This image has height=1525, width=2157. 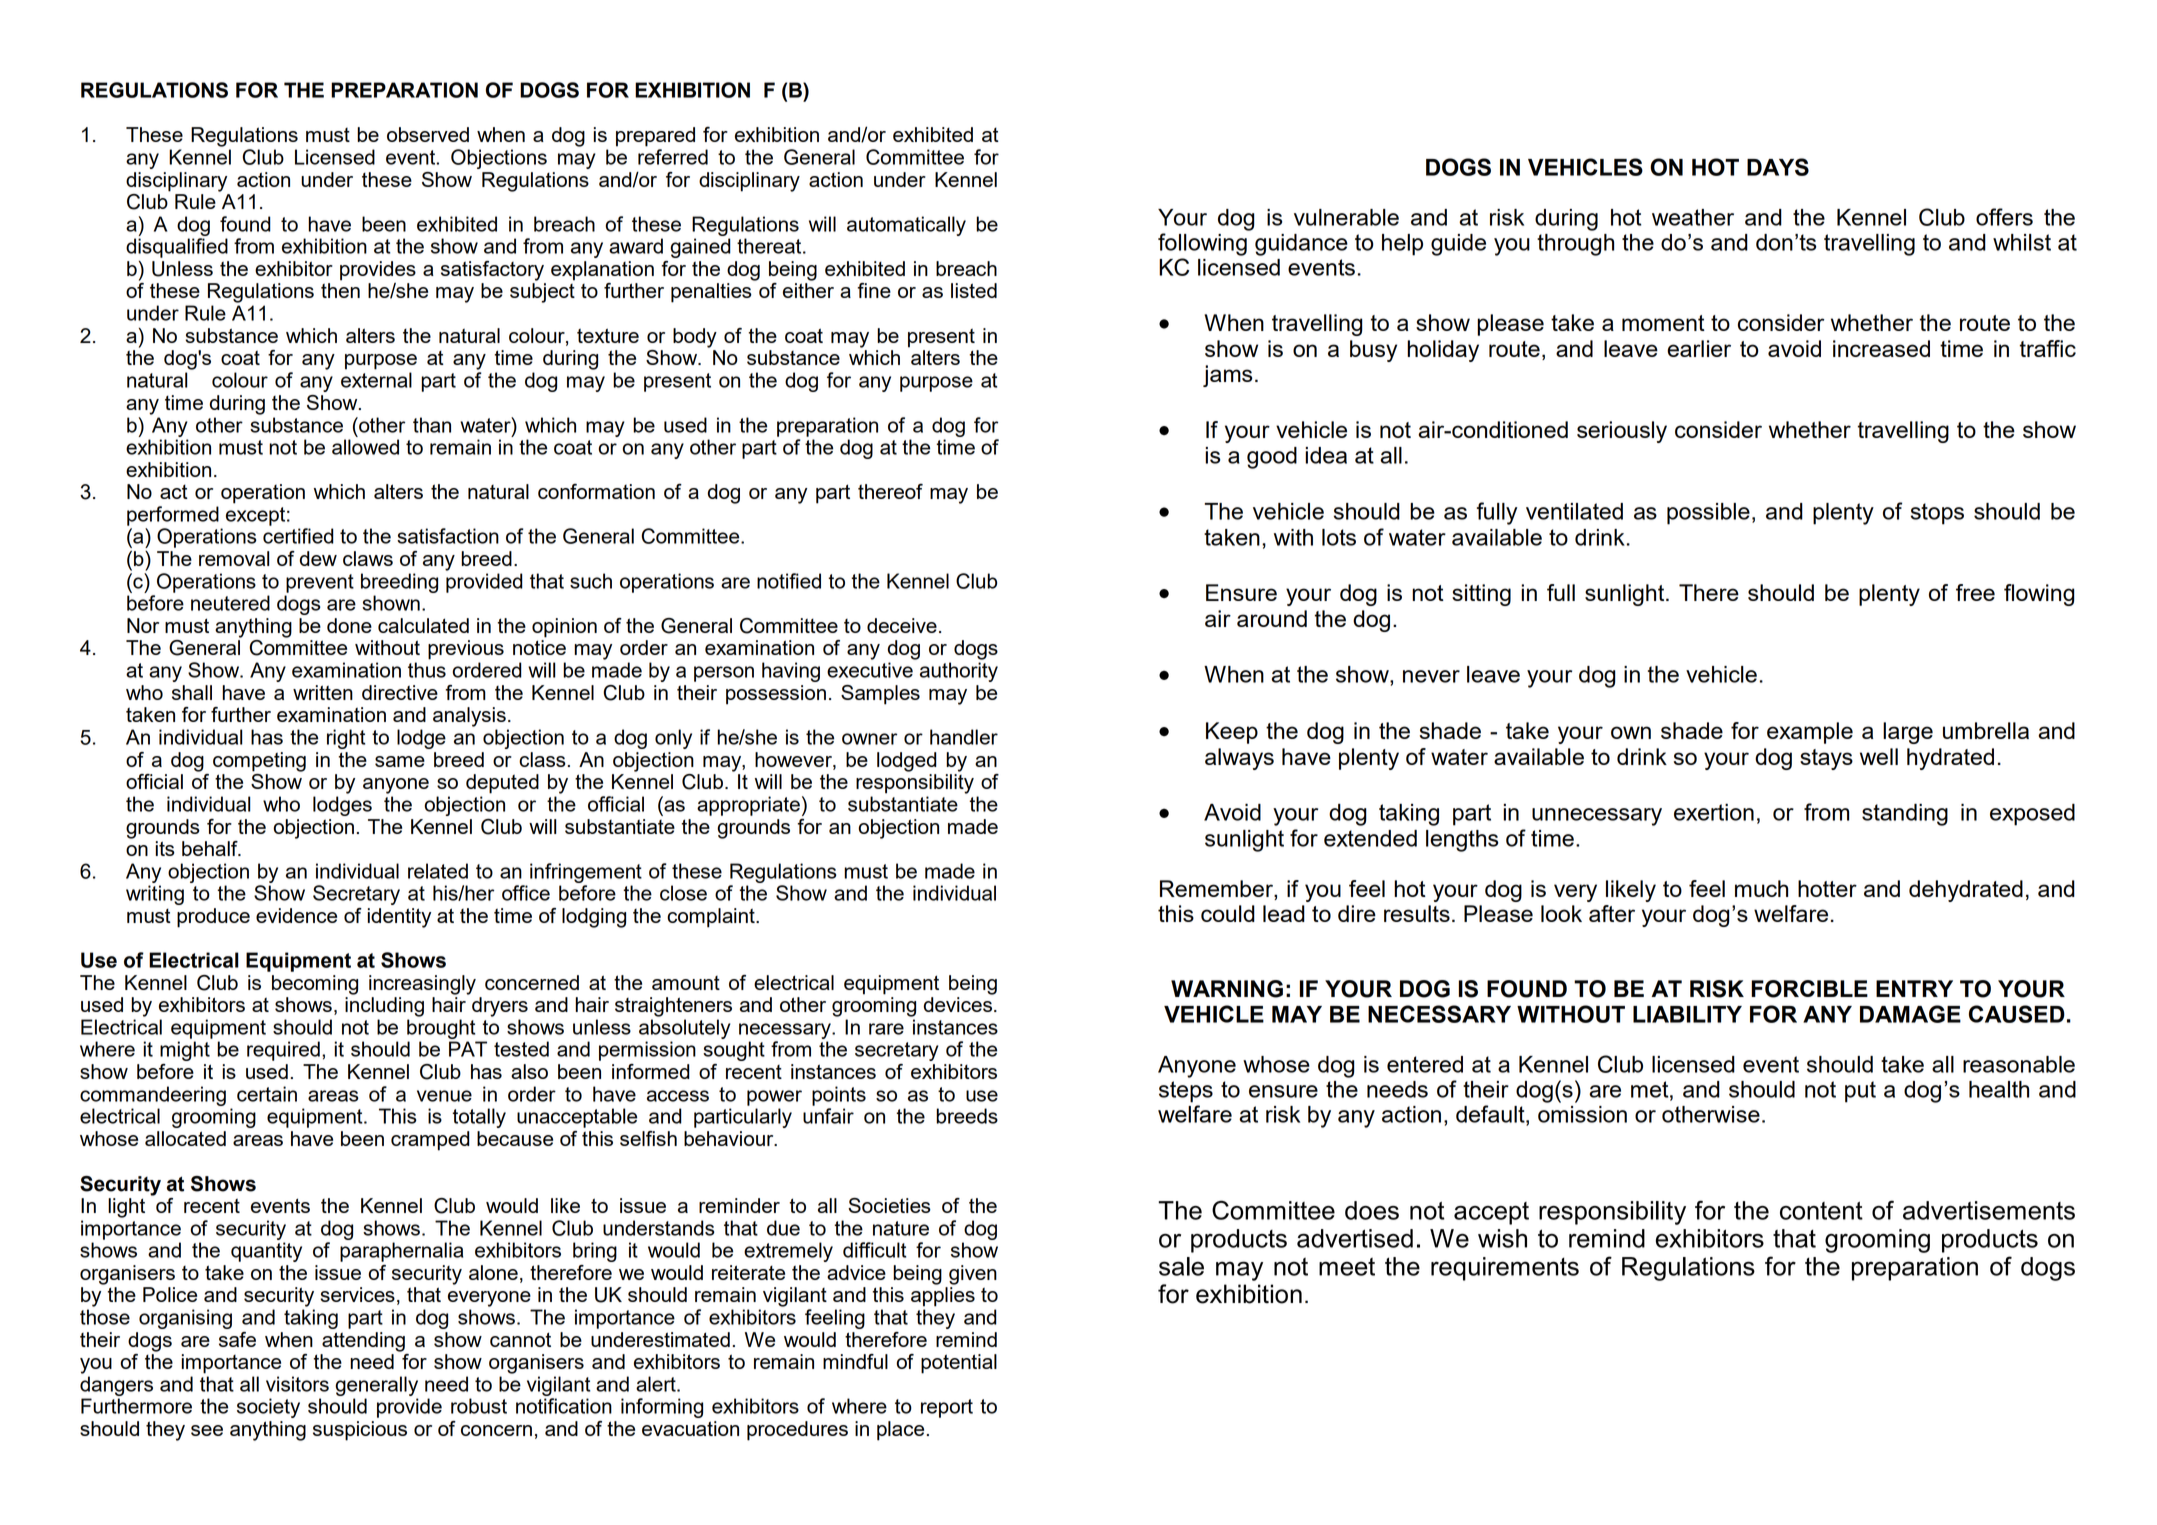 What do you see at coordinates (1975, 592) in the image?
I see `free` at bounding box center [1975, 592].
